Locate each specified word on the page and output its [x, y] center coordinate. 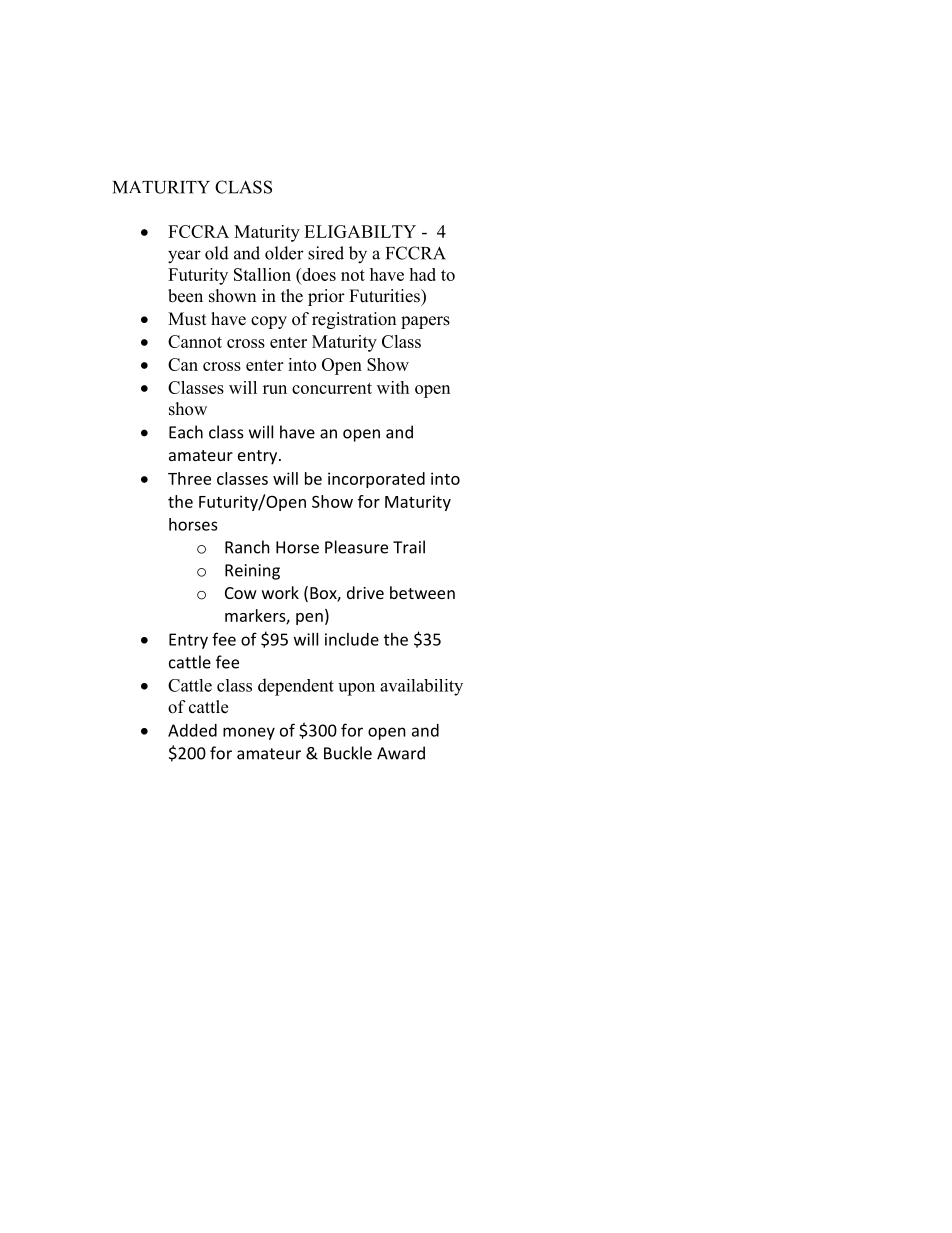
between [422, 592]
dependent [296, 687]
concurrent [332, 388]
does [318, 274]
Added [192, 730]
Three [189, 478]
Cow [241, 593]
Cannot [195, 341]
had [422, 274]
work [280, 592]
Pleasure [356, 547]
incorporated [376, 480]
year [184, 257]
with [393, 387]
